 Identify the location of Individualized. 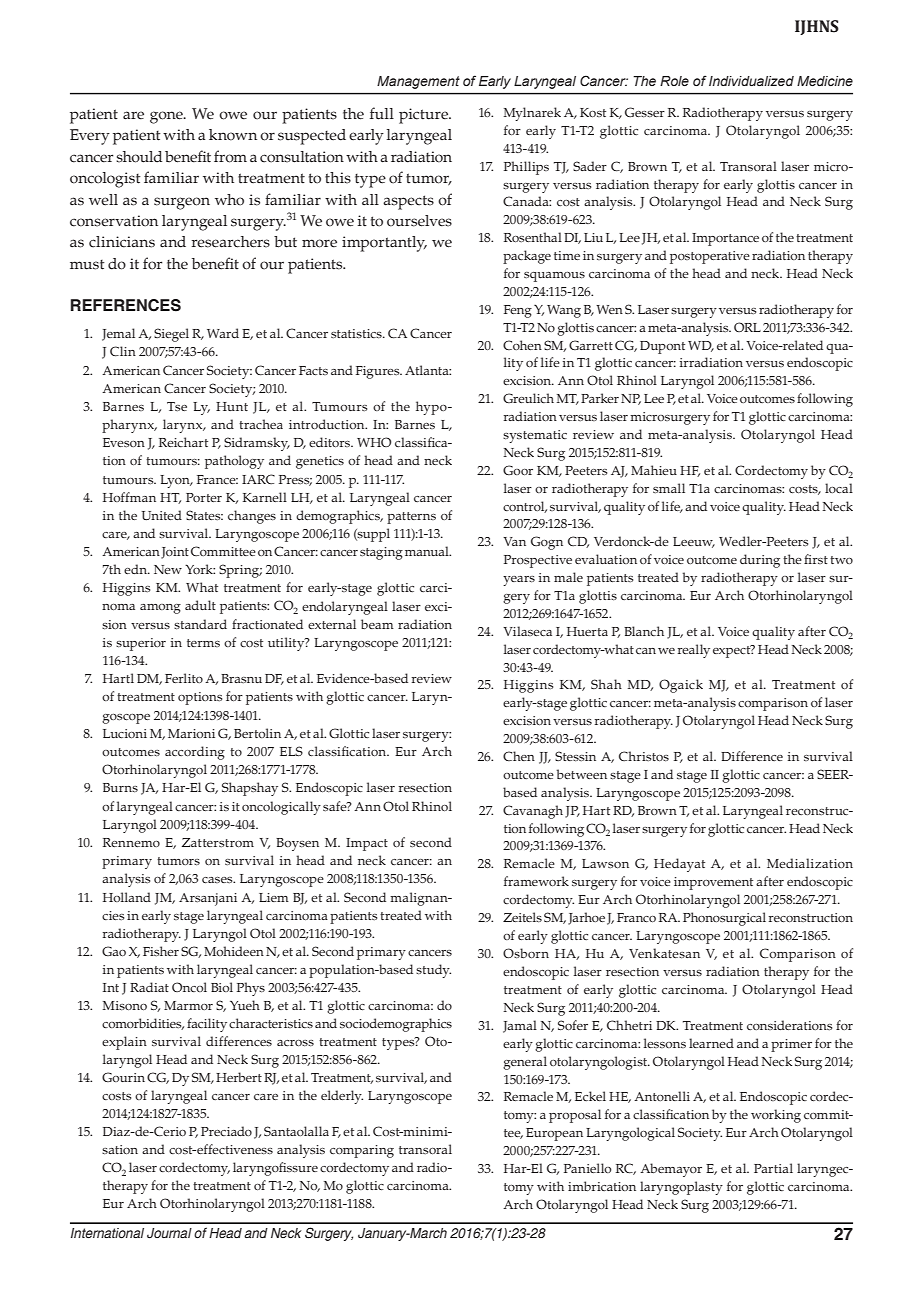
(751, 81).
